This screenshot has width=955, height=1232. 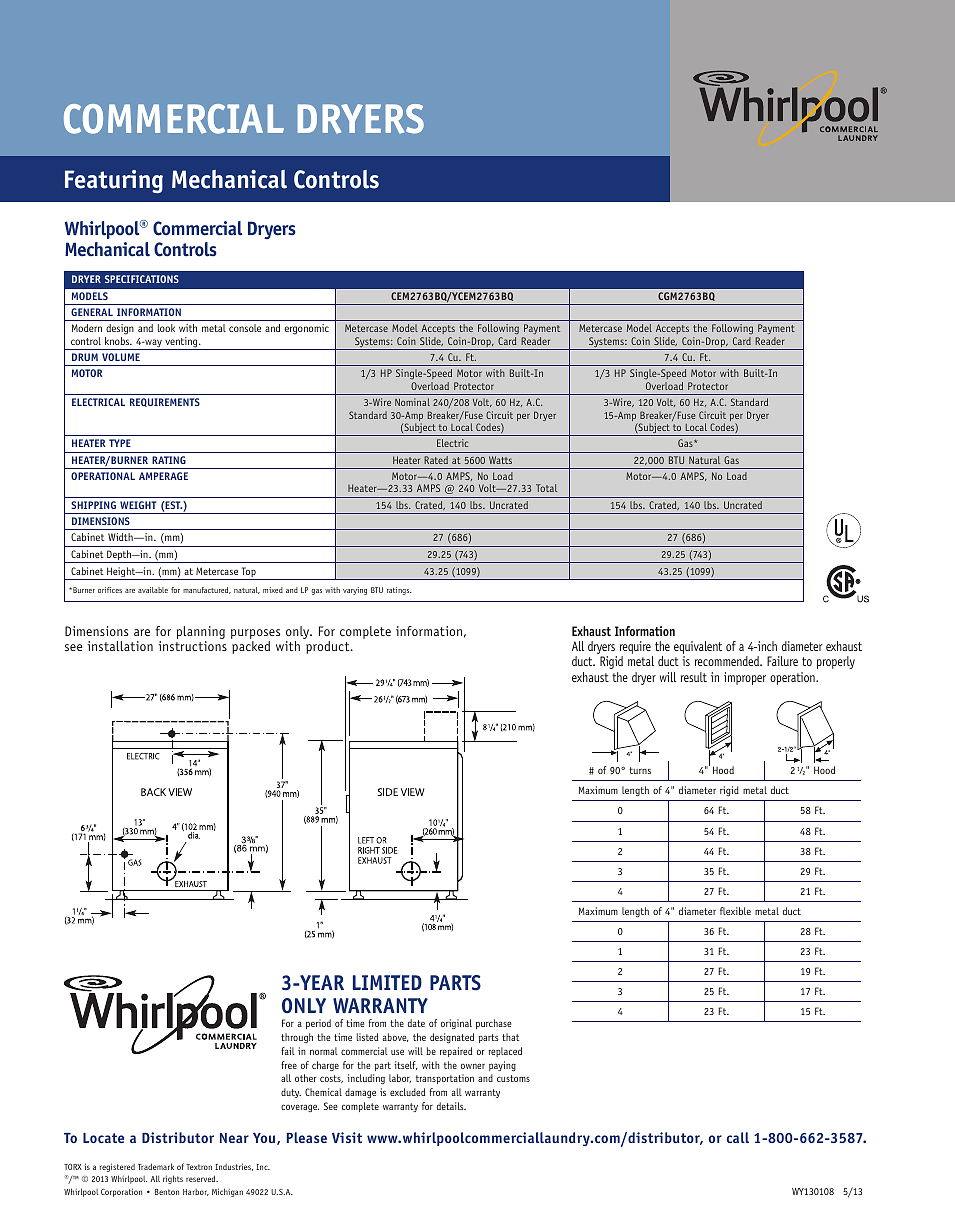 What do you see at coordinates (318, 1024) in the screenshot?
I see `period` at bounding box center [318, 1024].
